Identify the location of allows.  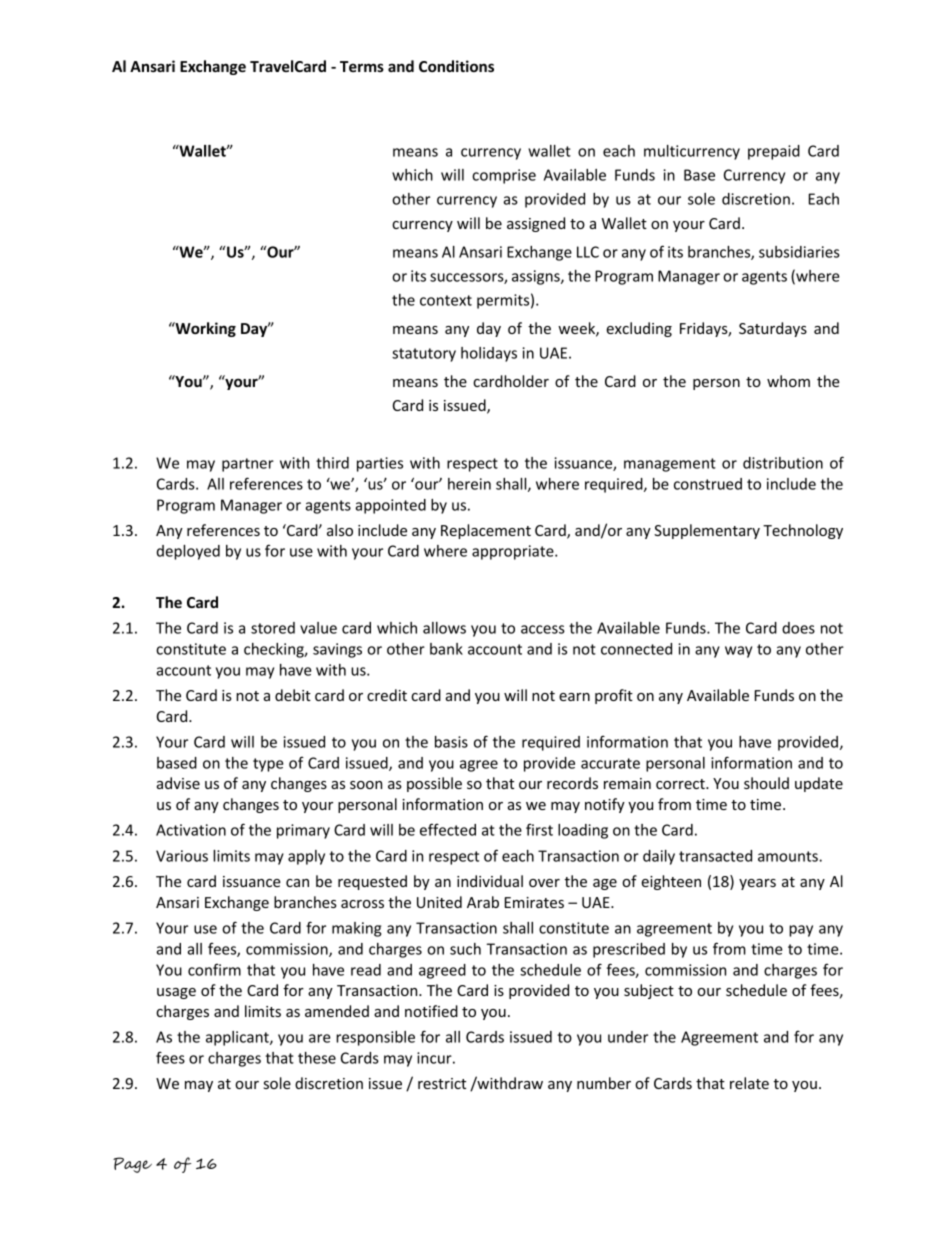
(444, 628).
